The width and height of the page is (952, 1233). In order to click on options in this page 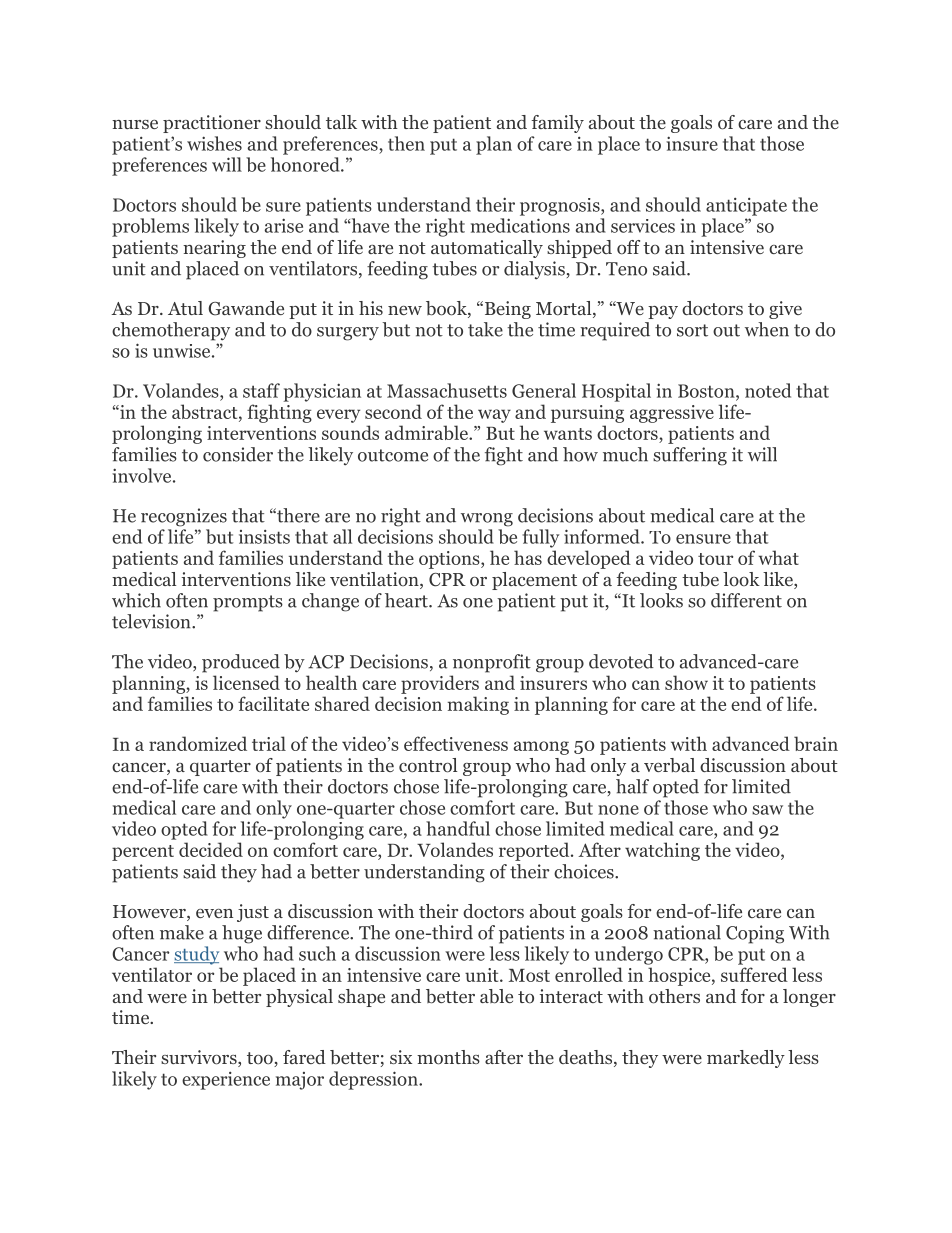, I will do `click(450, 560)`.
